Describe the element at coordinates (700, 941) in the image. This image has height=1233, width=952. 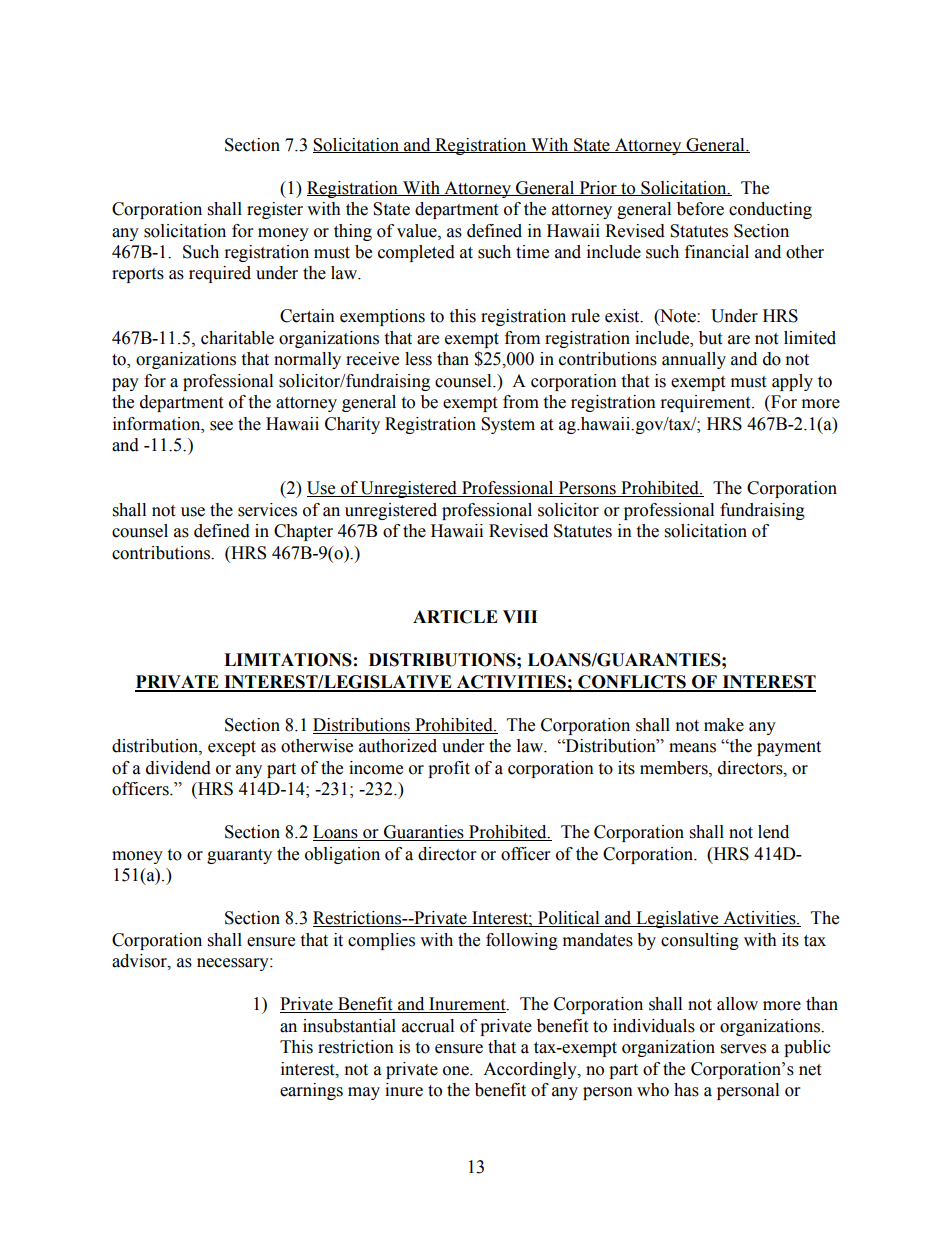
I see `consulting` at that location.
